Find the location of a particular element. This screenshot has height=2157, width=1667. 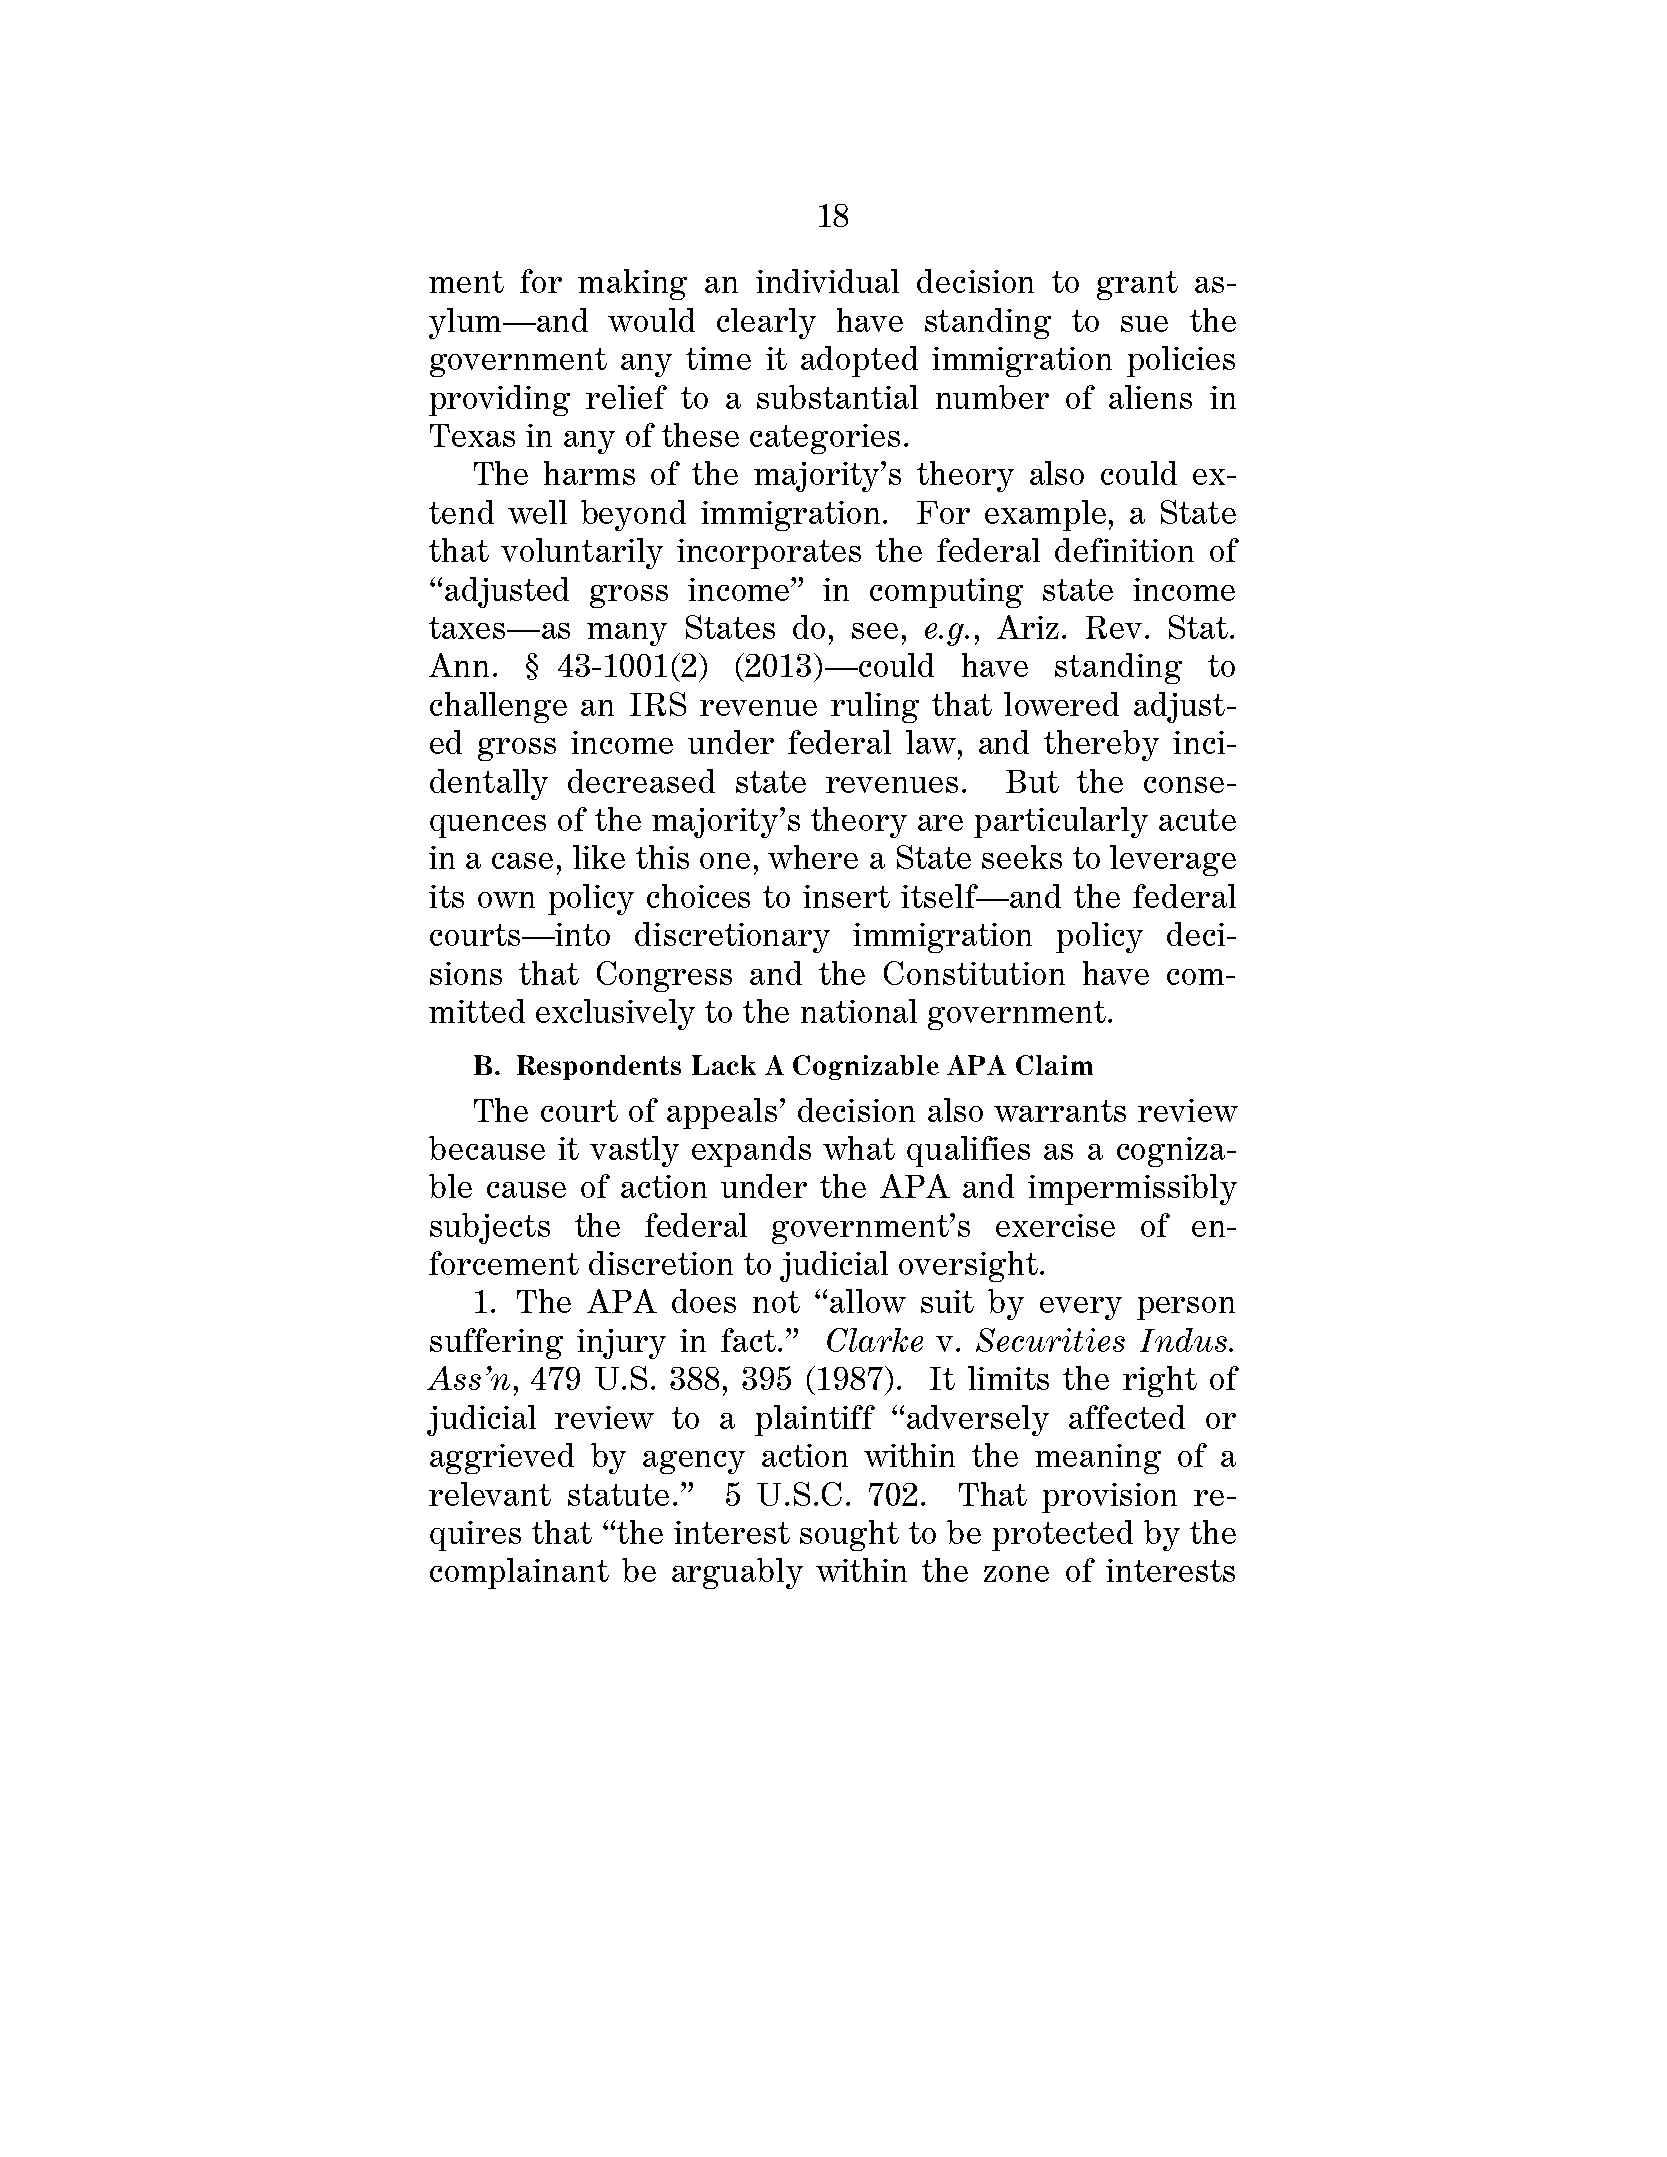

where is located at coordinates (813, 857).
